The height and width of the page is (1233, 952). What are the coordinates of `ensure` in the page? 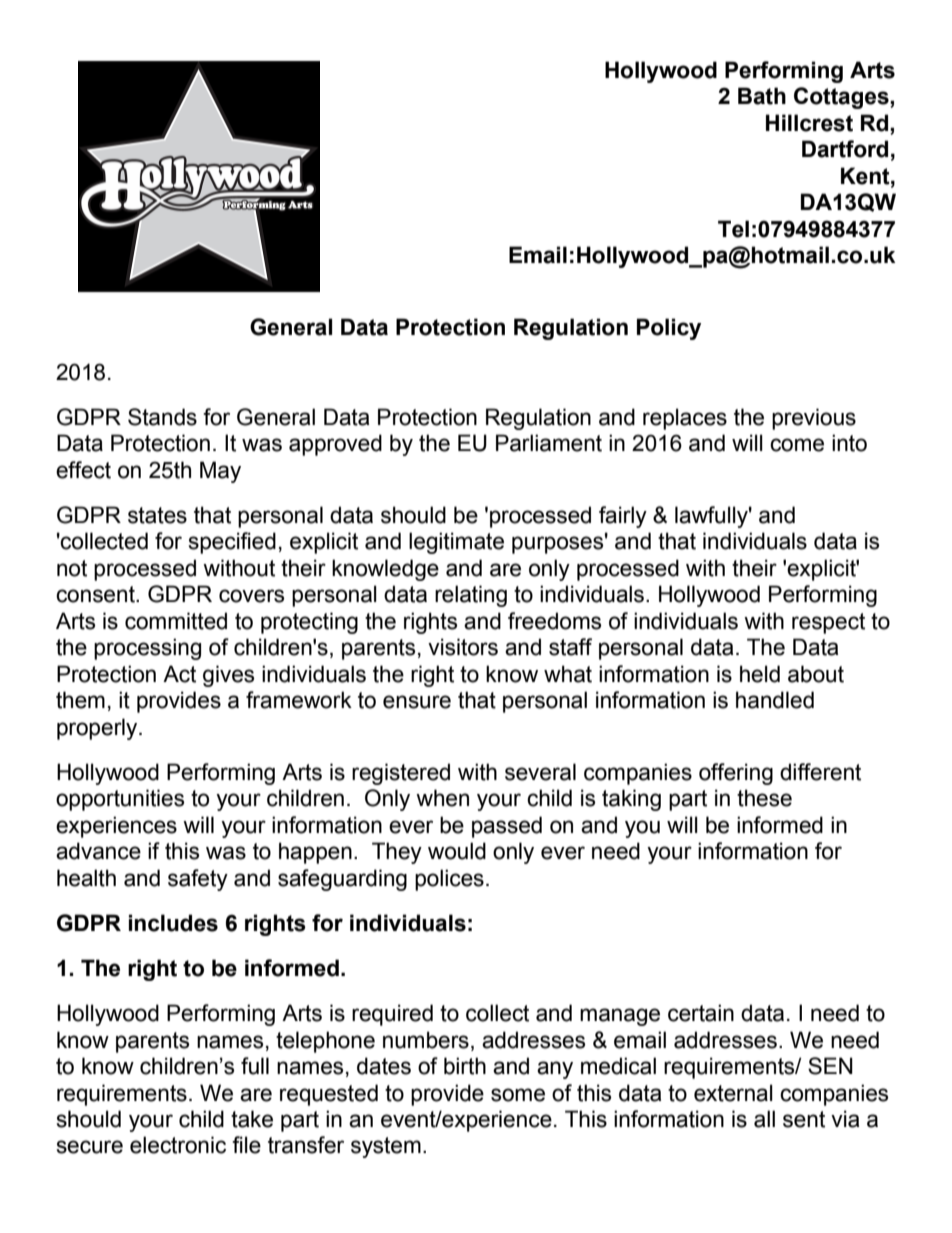 It's located at (417, 702).
